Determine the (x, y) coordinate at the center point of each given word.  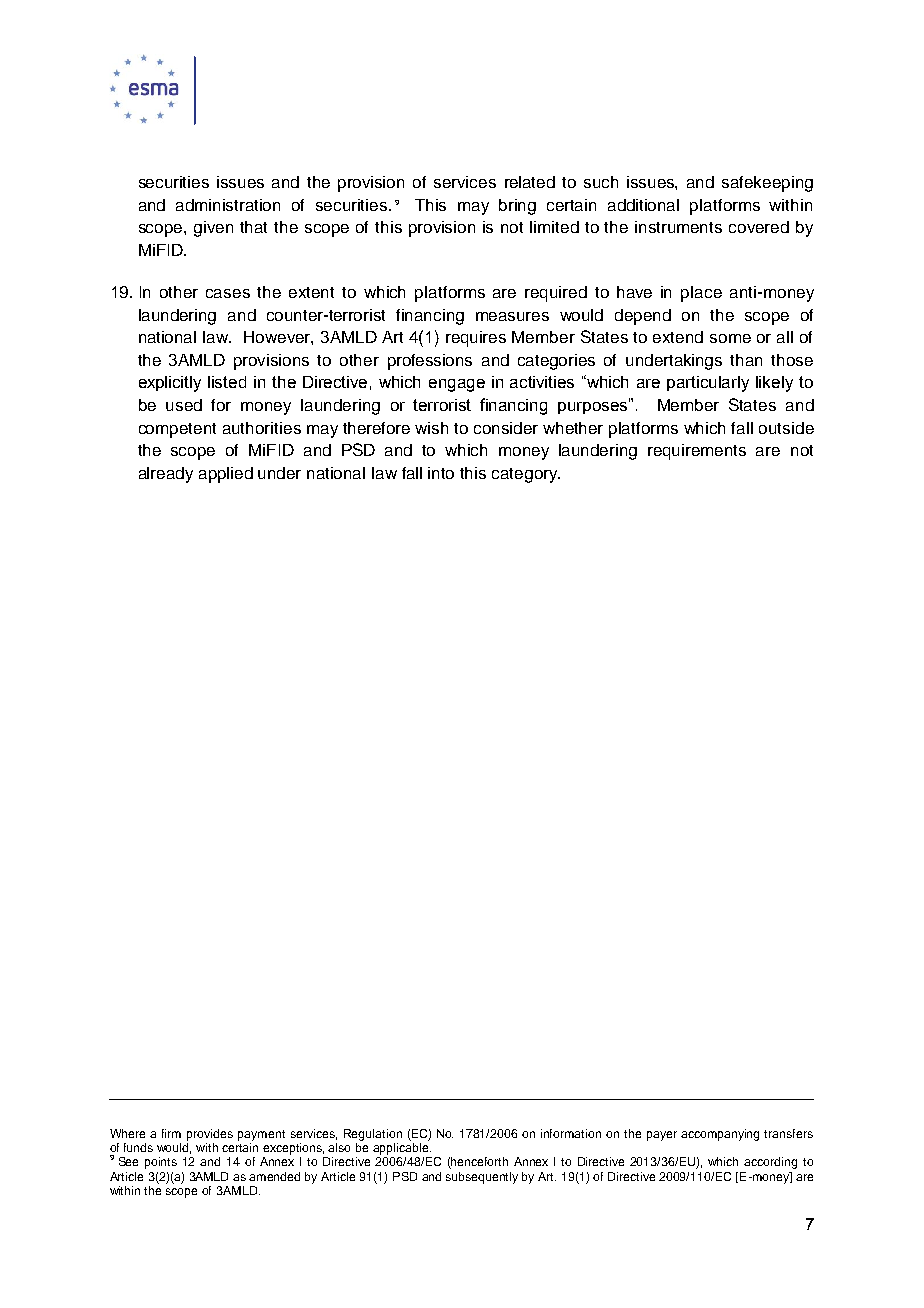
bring (517, 207)
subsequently (482, 1178)
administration (228, 205)
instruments (678, 227)
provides (210, 1135)
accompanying (720, 1135)
